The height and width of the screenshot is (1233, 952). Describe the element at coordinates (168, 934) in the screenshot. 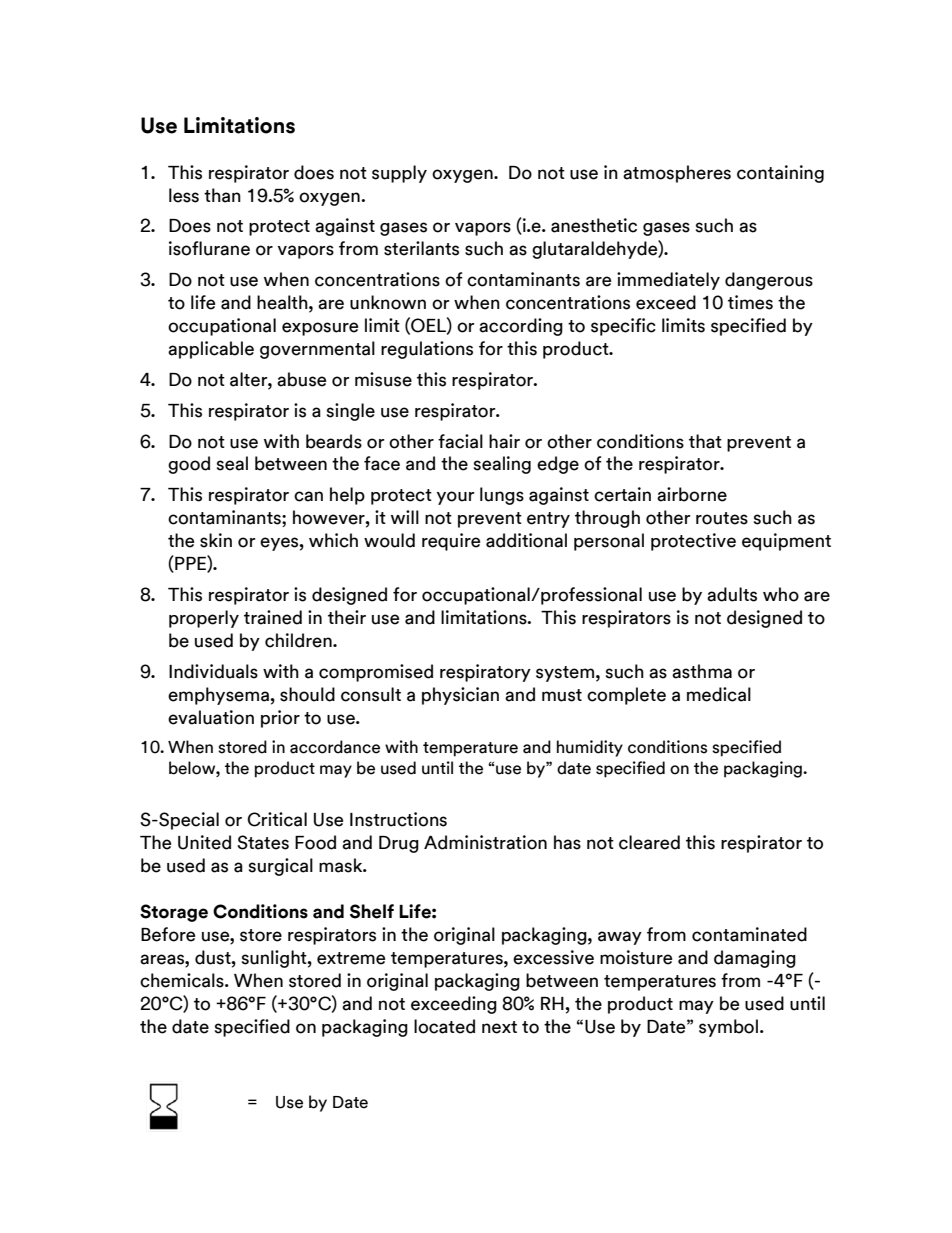

I see `Before` at that location.
